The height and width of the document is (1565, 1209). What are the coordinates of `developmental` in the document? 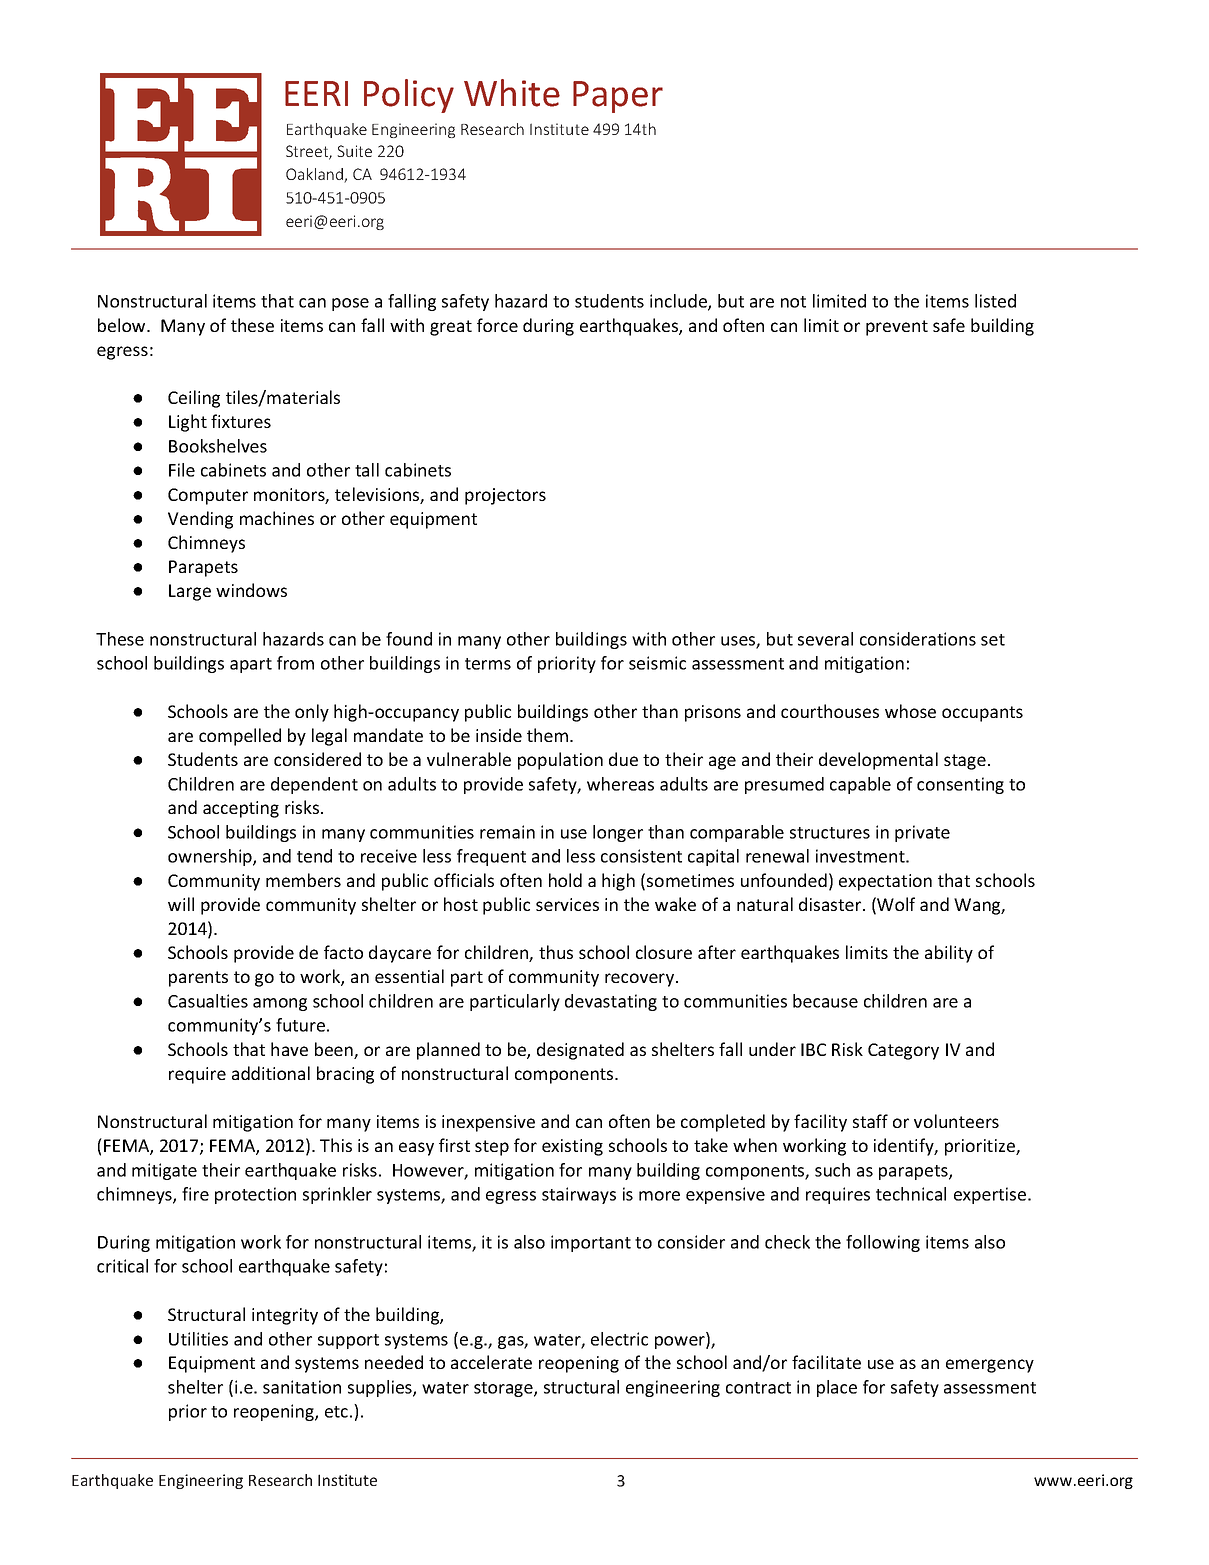 It's located at (878, 761).
